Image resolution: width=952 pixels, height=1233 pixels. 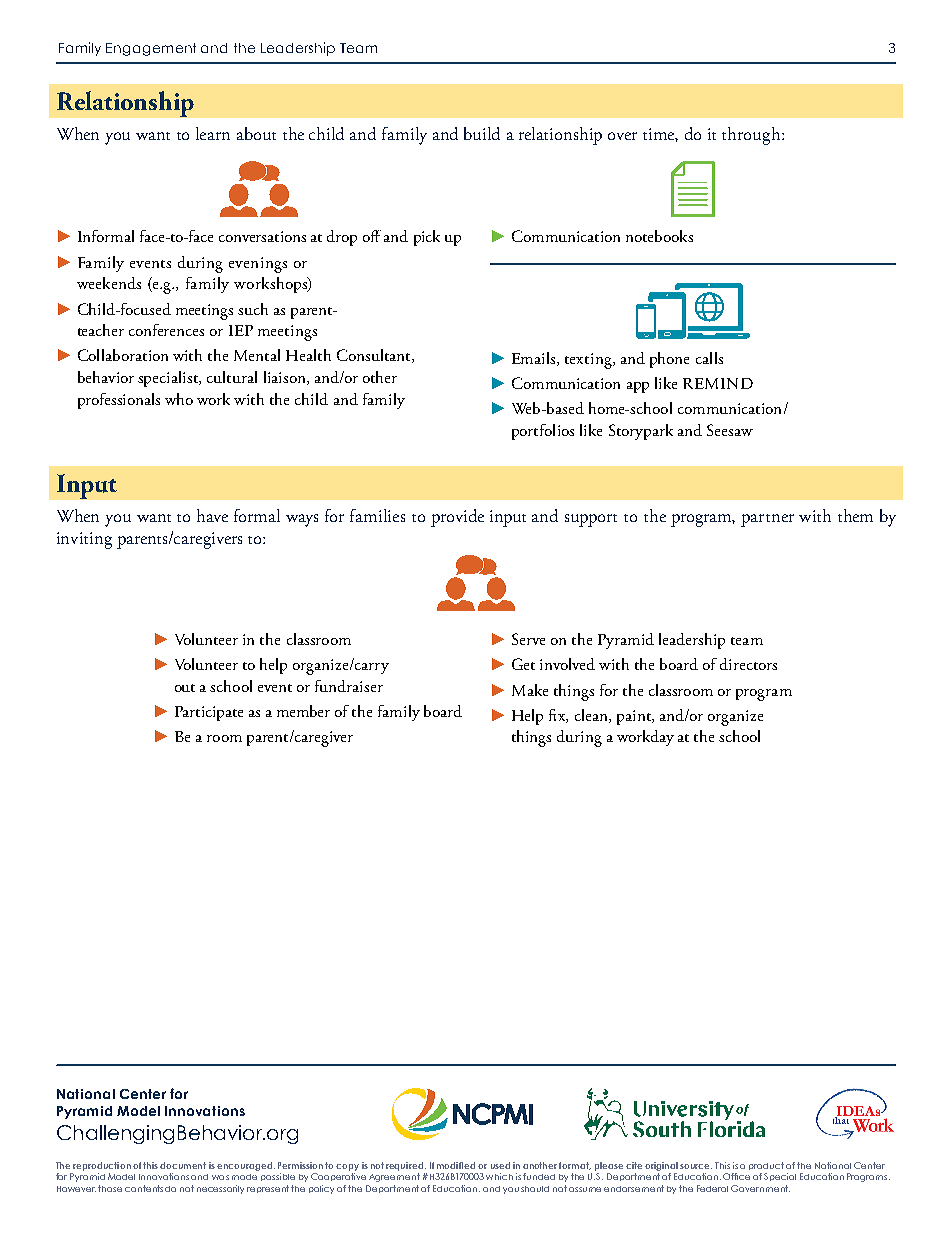 What do you see at coordinates (183, 1165) in the page?
I see `document` at bounding box center [183, 1165].
